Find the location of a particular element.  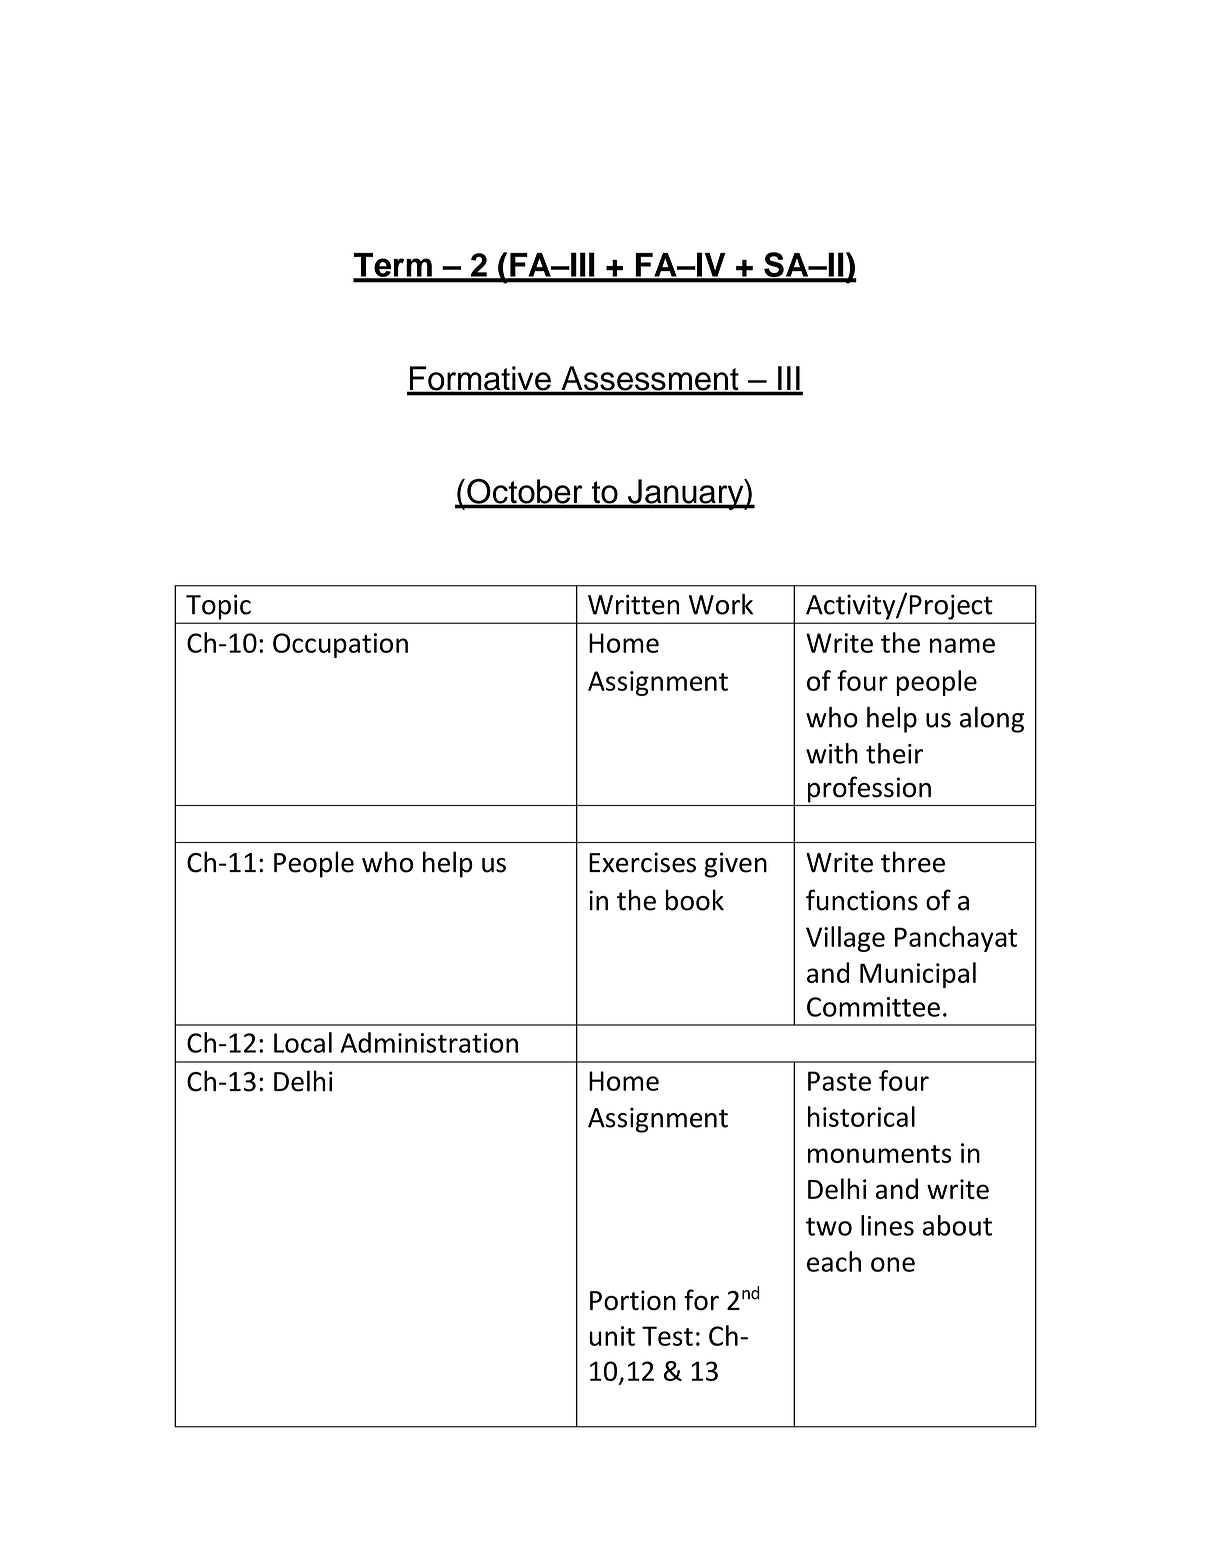

Administration is located at coordinates (429, 1042).
